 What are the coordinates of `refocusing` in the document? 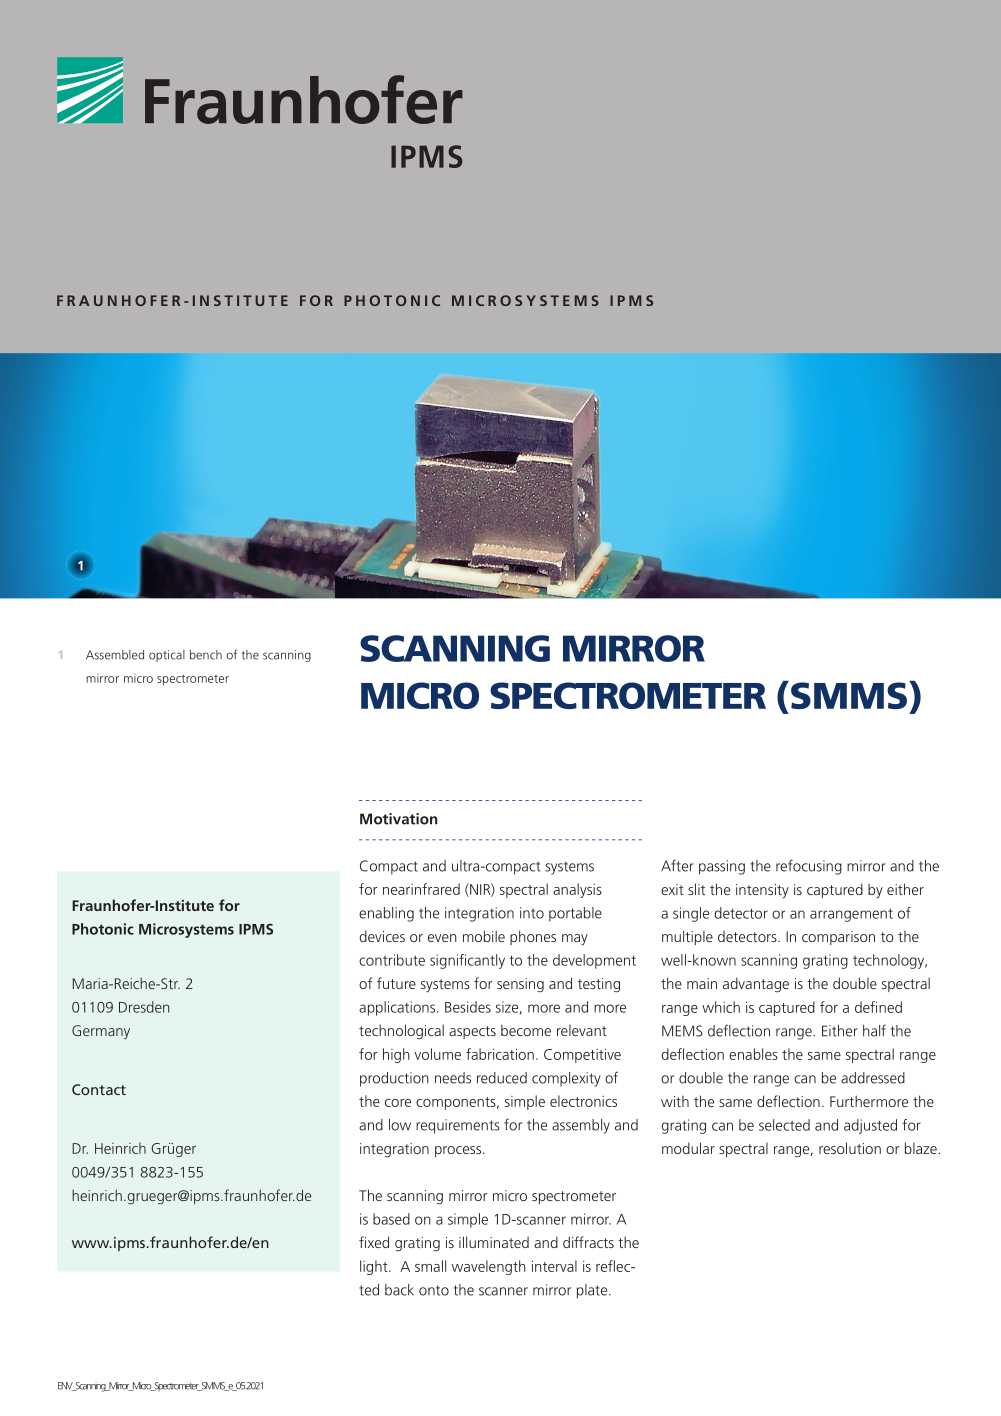 It's located at (809, 867).
